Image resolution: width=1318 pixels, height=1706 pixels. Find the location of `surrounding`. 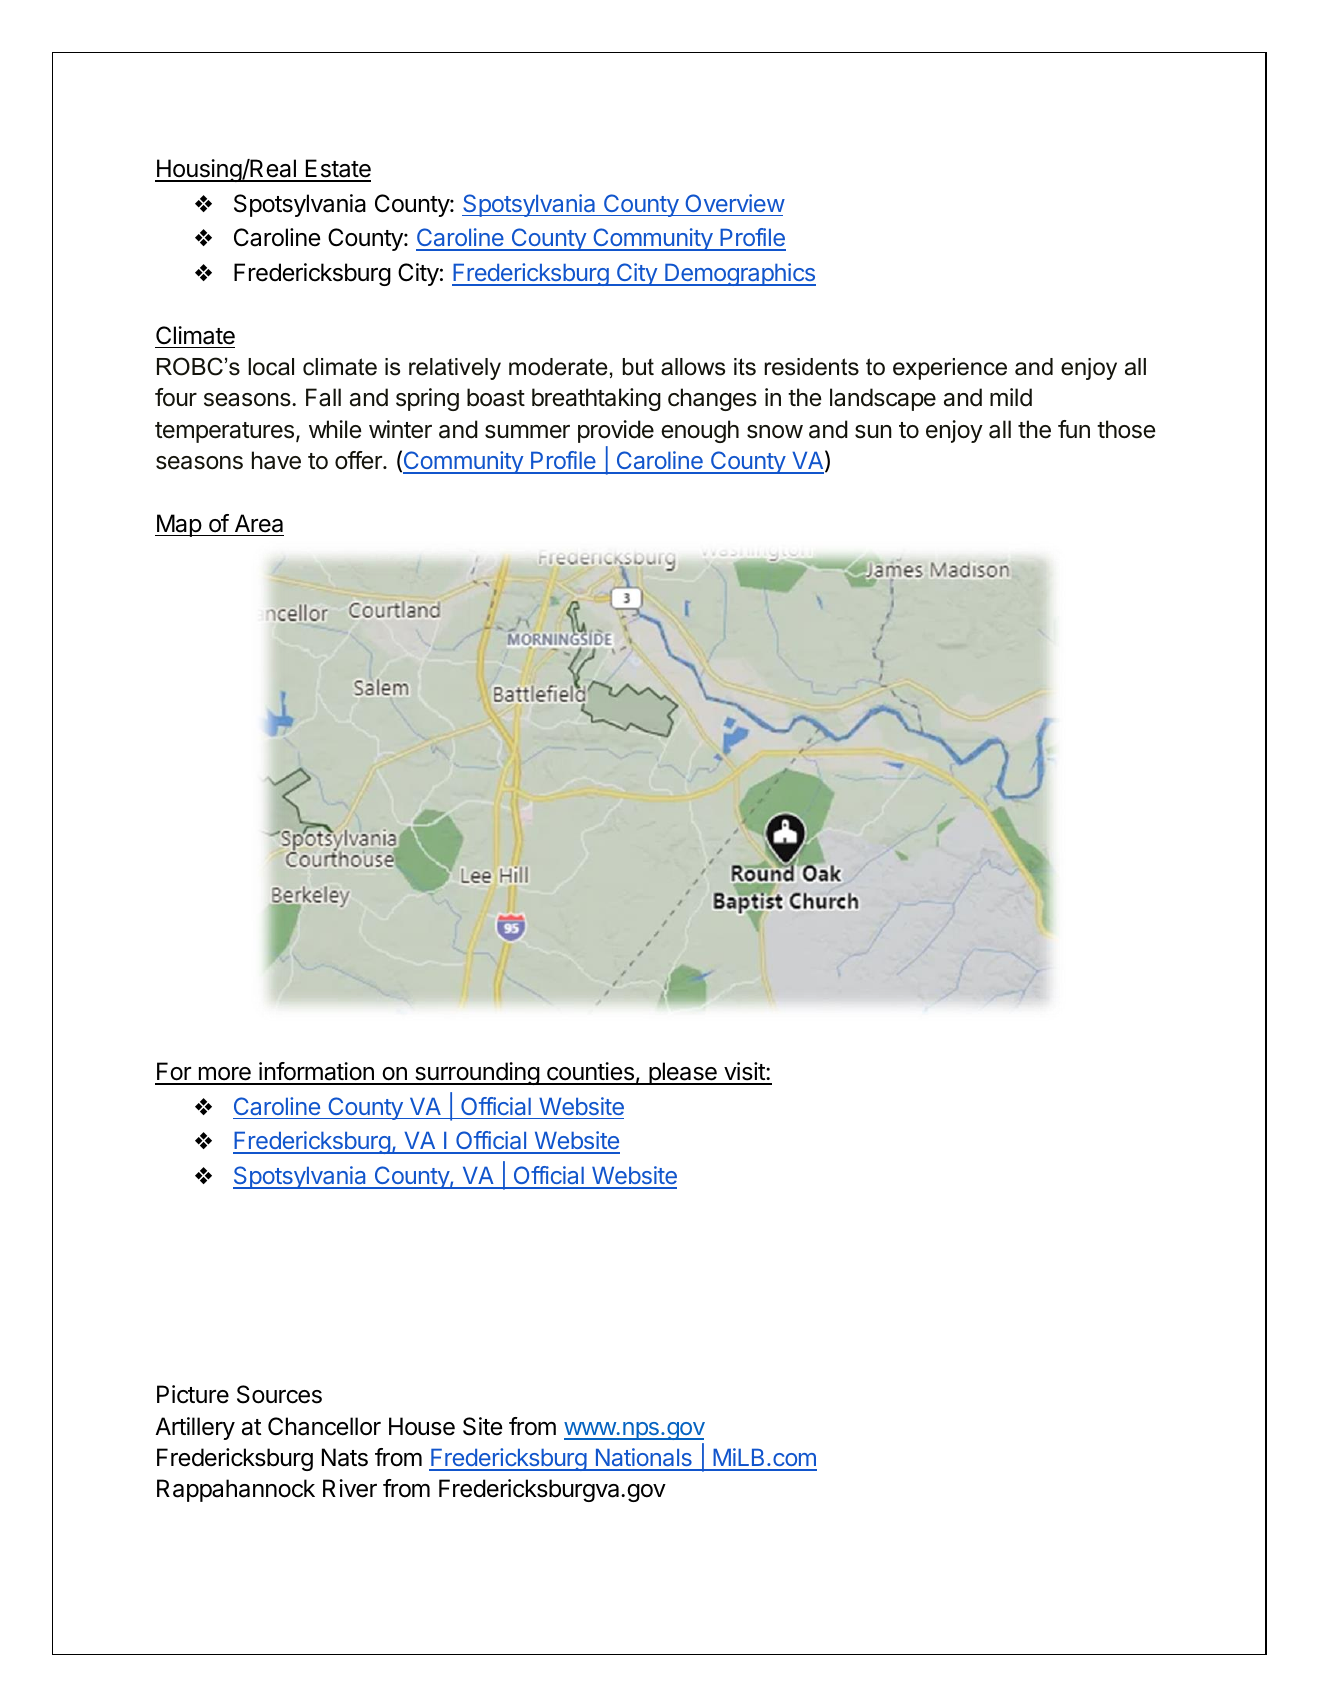

surrounding is located at coordinates (477, 1073).
